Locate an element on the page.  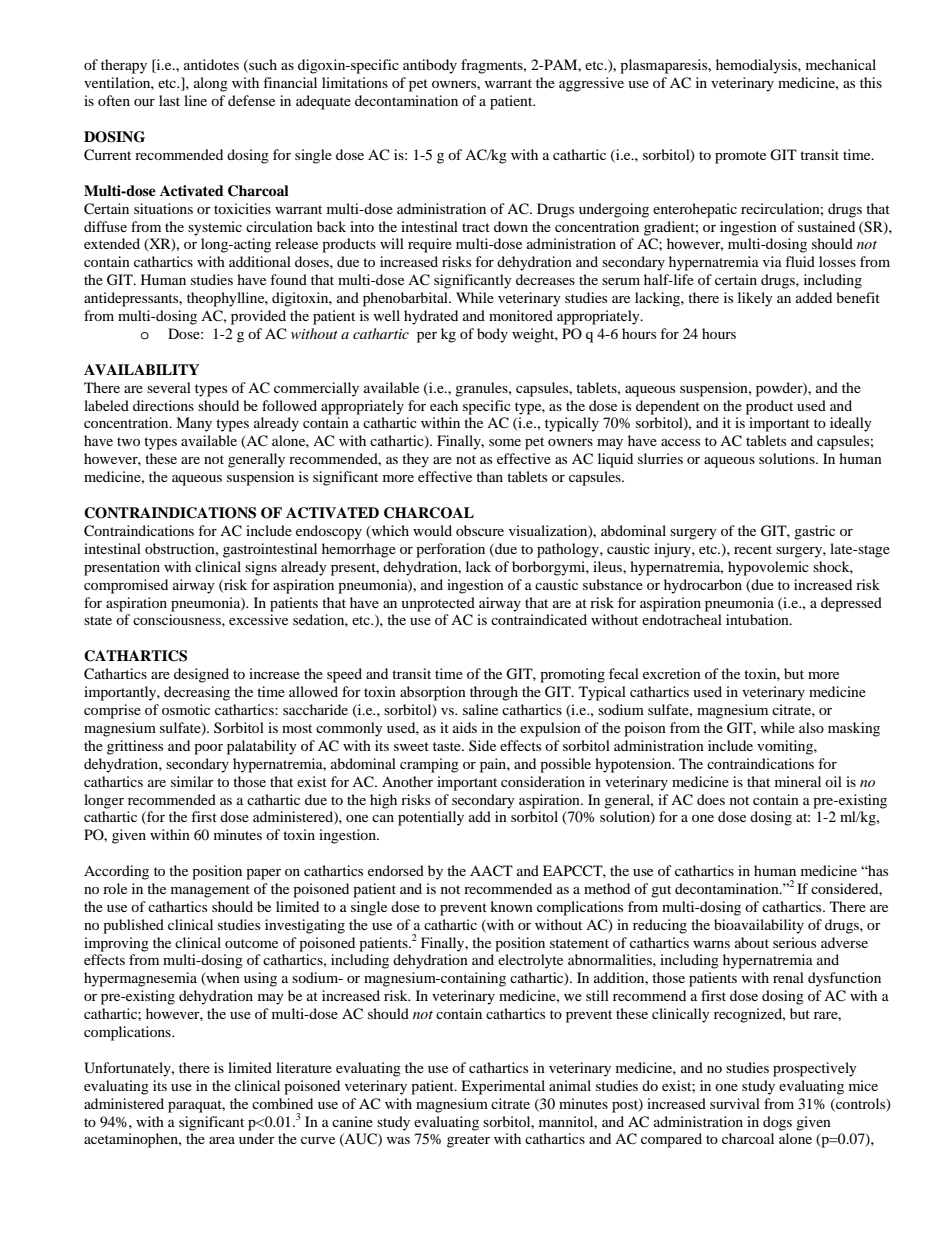
known is located at coordinates (511, 906).
